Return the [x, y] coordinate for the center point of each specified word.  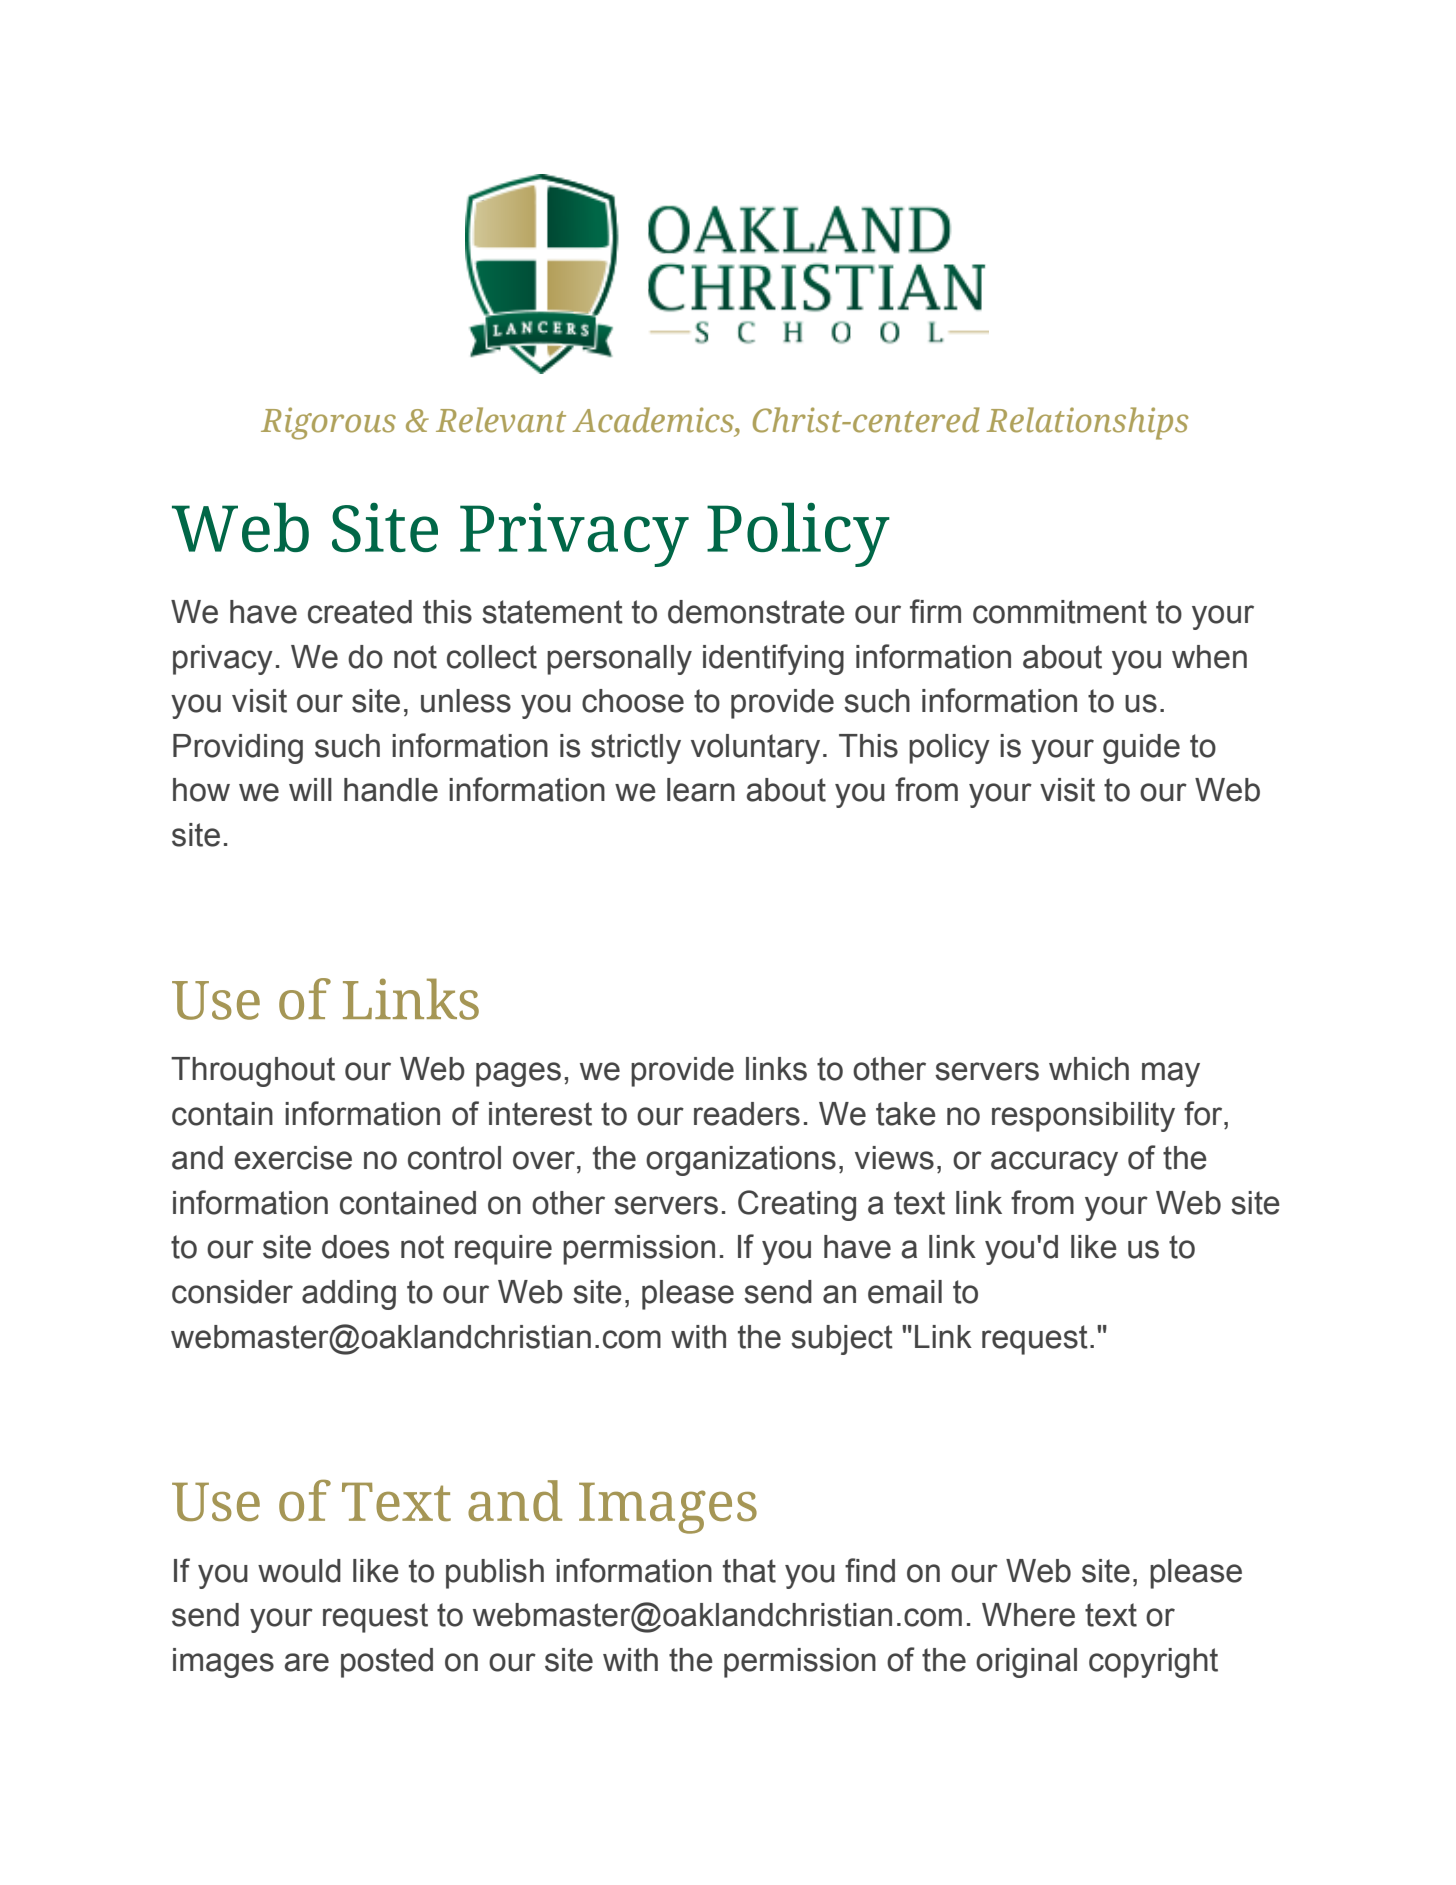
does [355, 1247]
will [310, 789]
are [306, 1662]
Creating [797, 1205]
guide [1141, 749]
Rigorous [328, 423]
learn [701, 790]
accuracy [1054, 1163]
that [749, 1571]
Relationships [1087, 423]
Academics [654, 420]
